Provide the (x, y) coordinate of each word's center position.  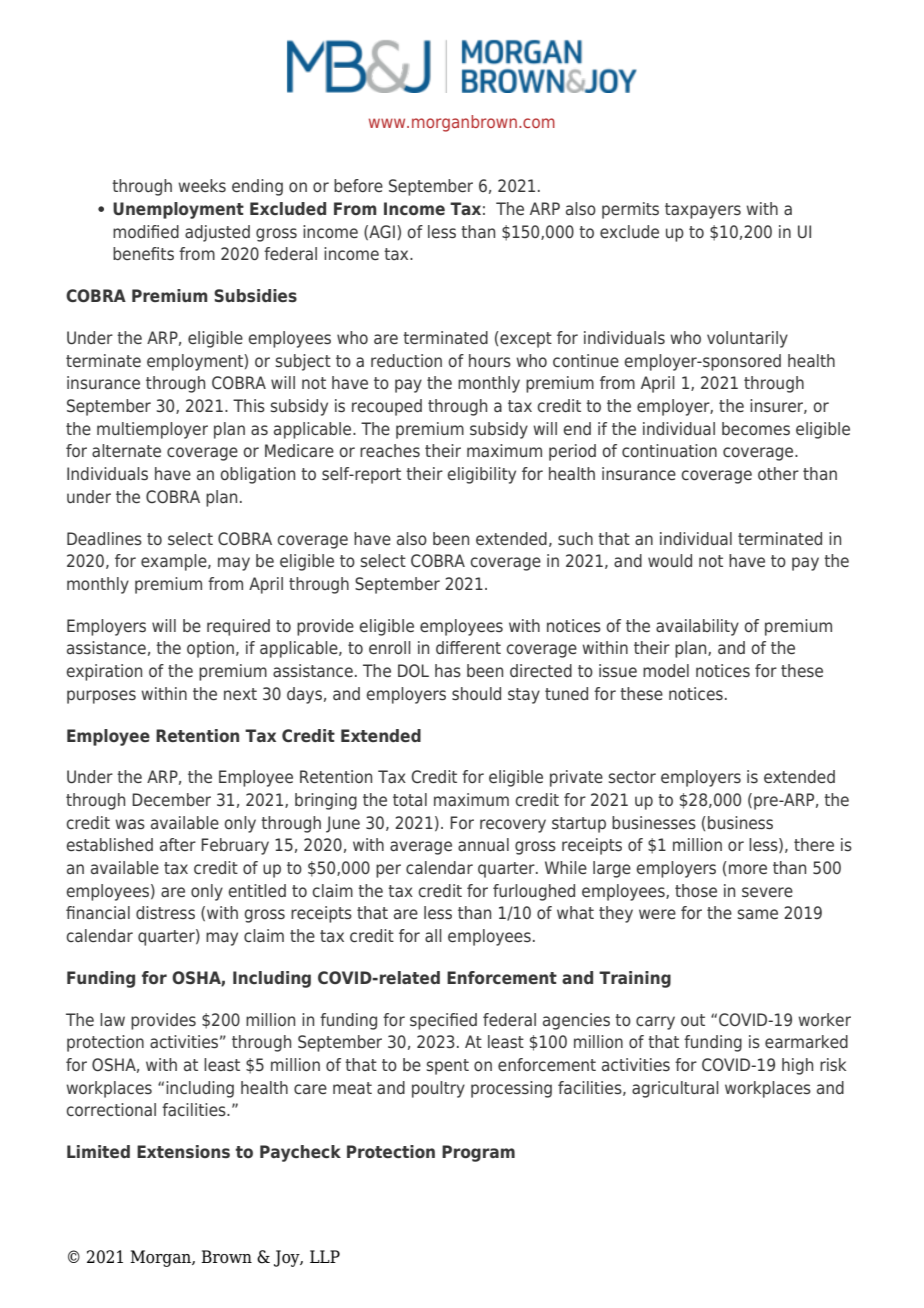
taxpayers (703, 211)
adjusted (217, 233)
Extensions (183, 1151)
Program (478, 1153)
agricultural (675, 1089)
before (358, 185)
